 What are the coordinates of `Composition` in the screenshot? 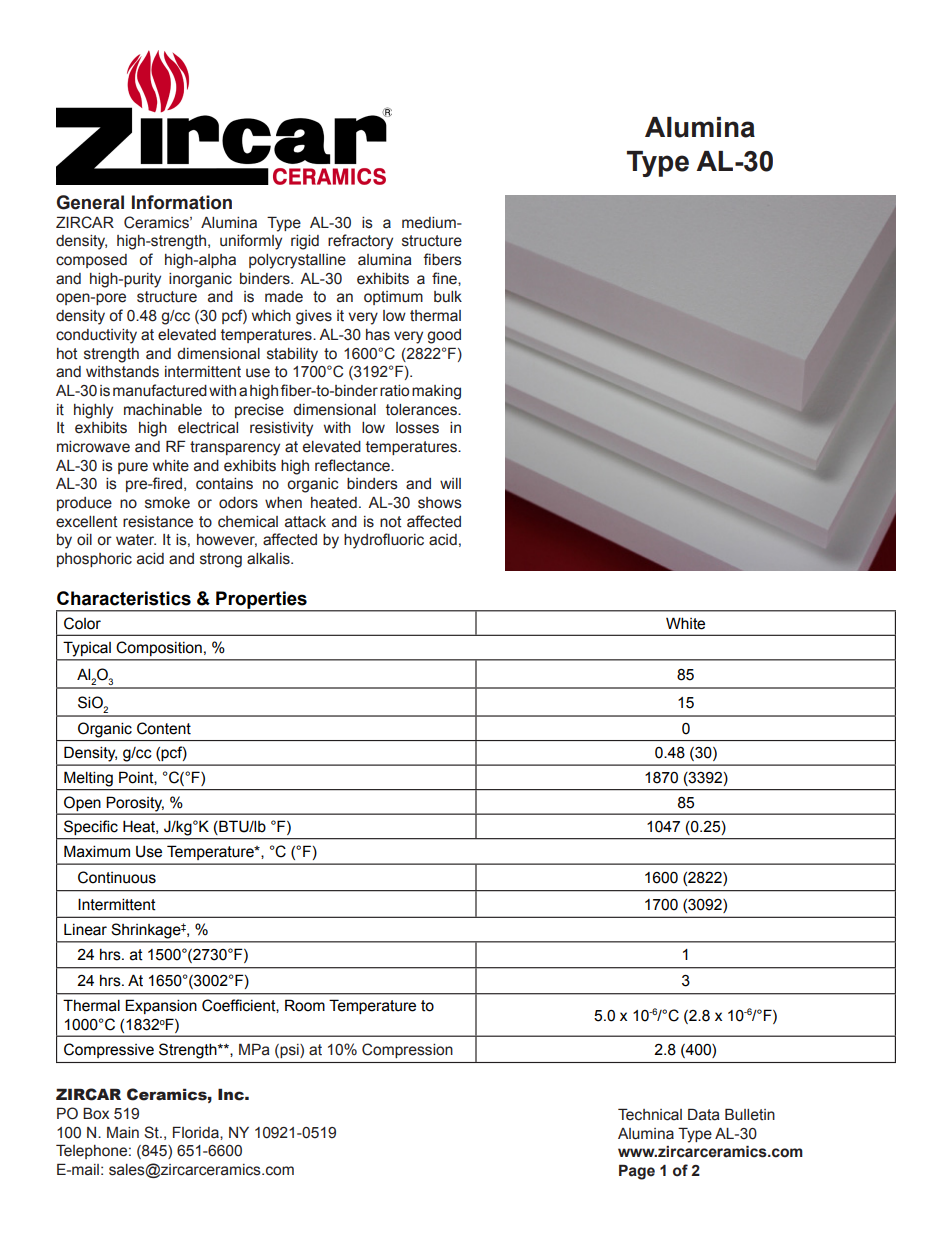 It's located at (159, 648).
